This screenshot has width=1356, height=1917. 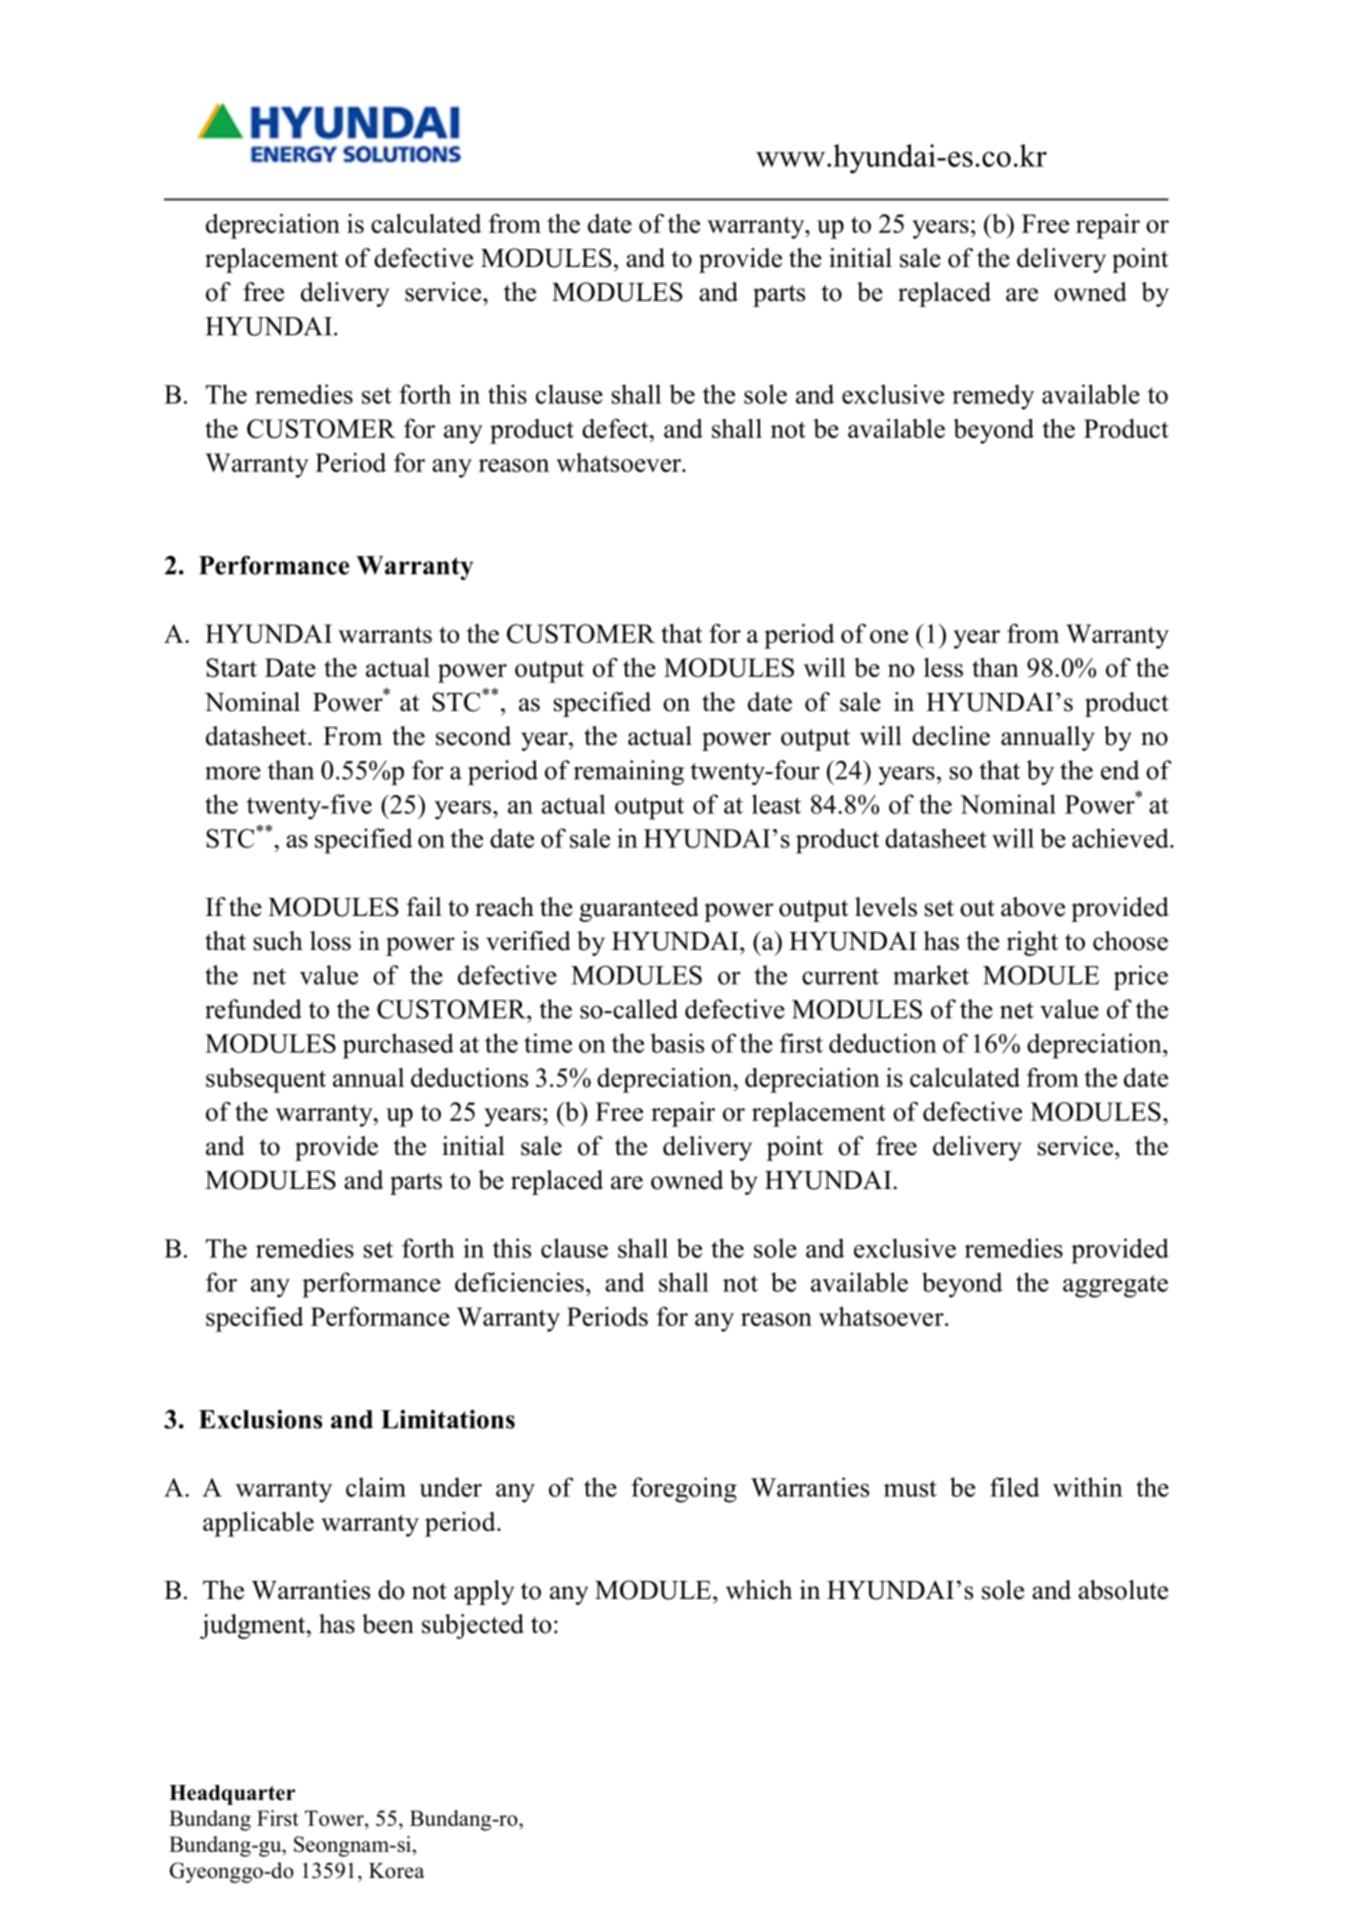 What do you see at coordinates (629, 772) in the screenshot?
I see `remaining` at bounding box center [629, 772].
